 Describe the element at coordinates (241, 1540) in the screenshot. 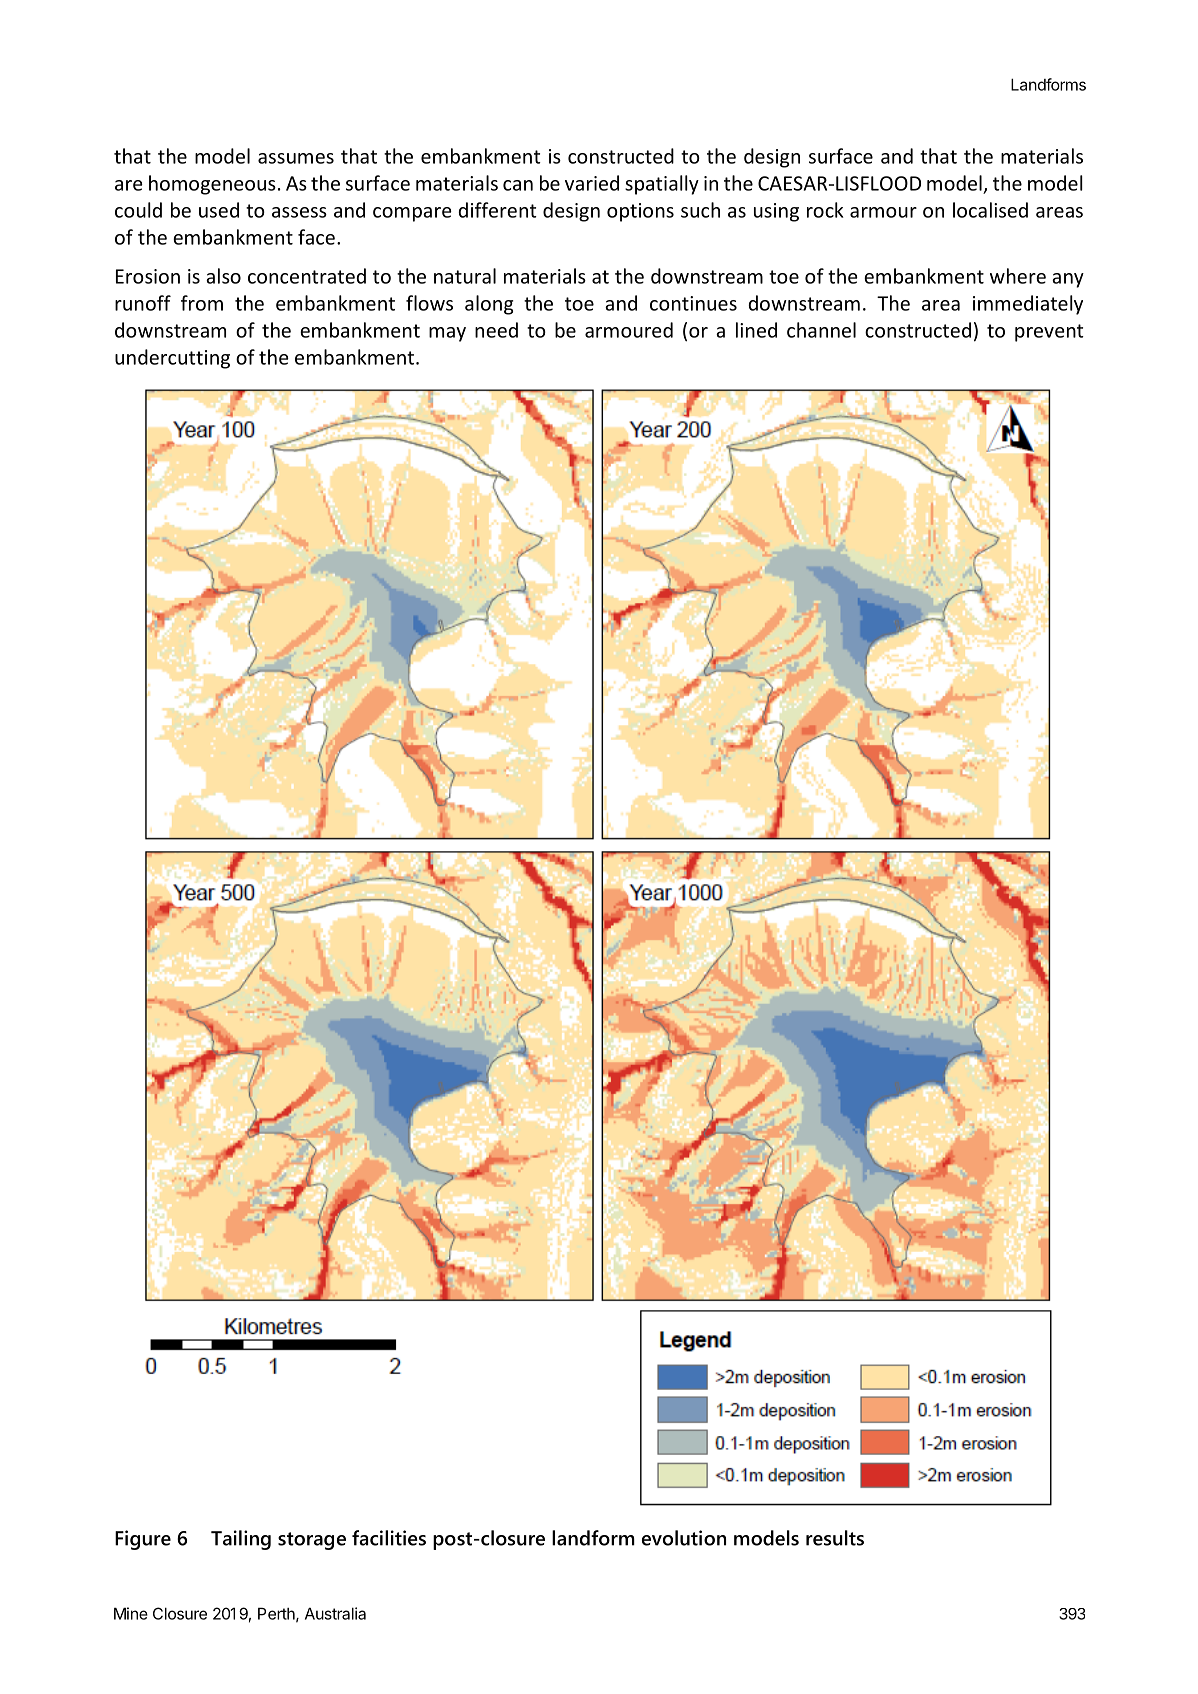

I see `Tailing` at that location.
